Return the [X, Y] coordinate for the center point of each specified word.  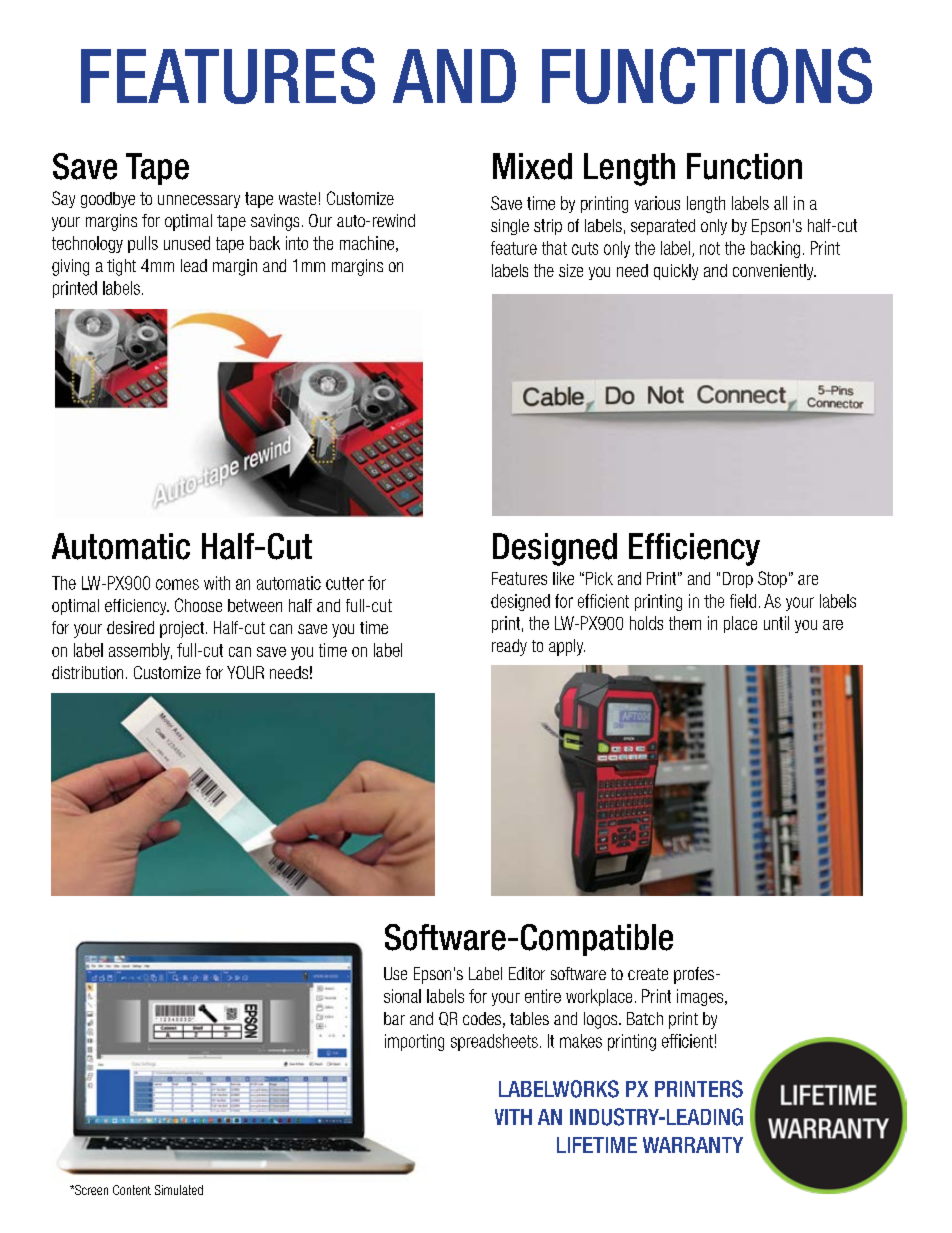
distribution [87, 672]
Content [132, 1190]
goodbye [108, 200]
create [648, 974]
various [657, 203]
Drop [738, 580]
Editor [527, 973]
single [510, 227]
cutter [345, 583]
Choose [198, 605]
